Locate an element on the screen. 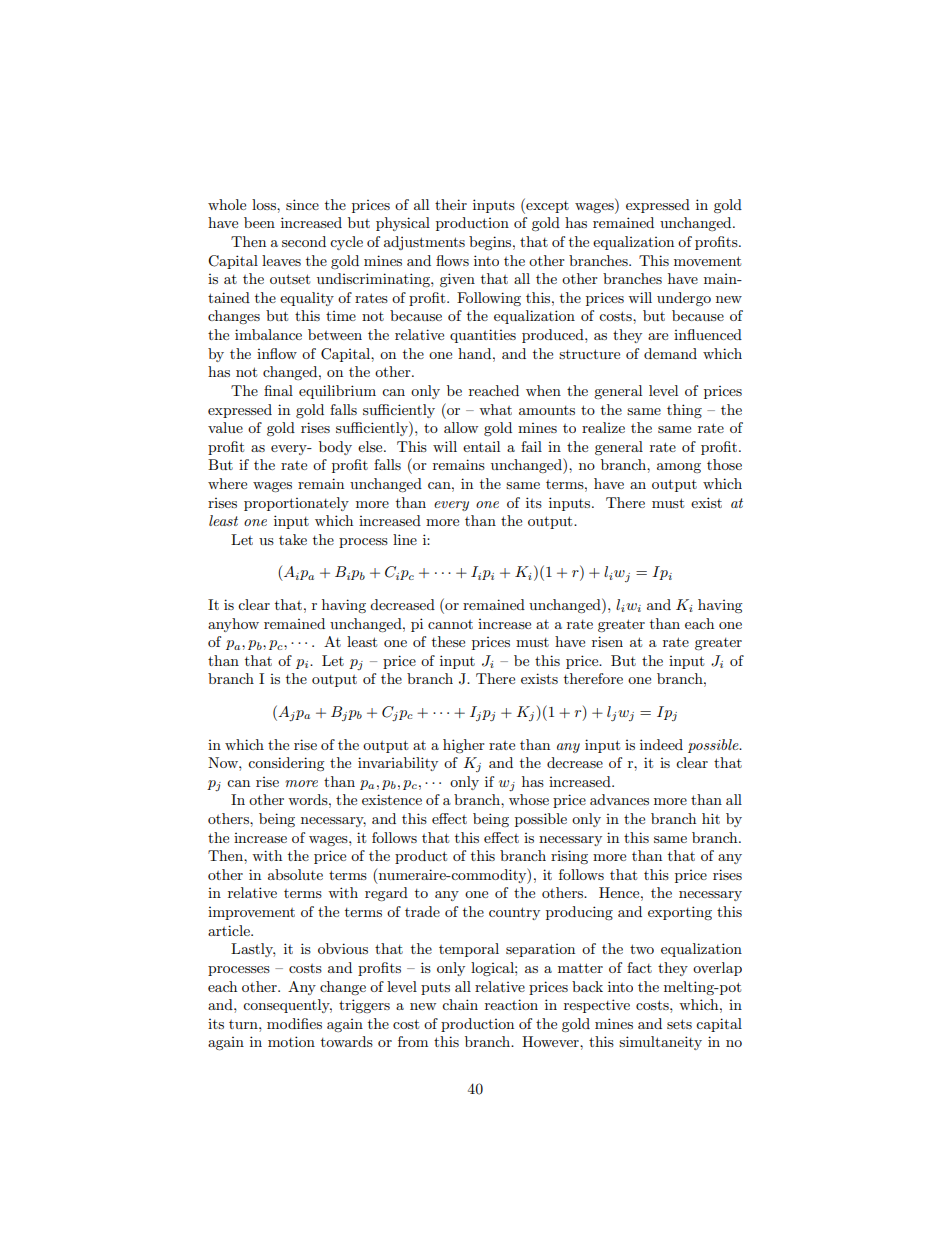 This screenshot has width=952, height=1233. allow is located at coordinates (461, 427).
